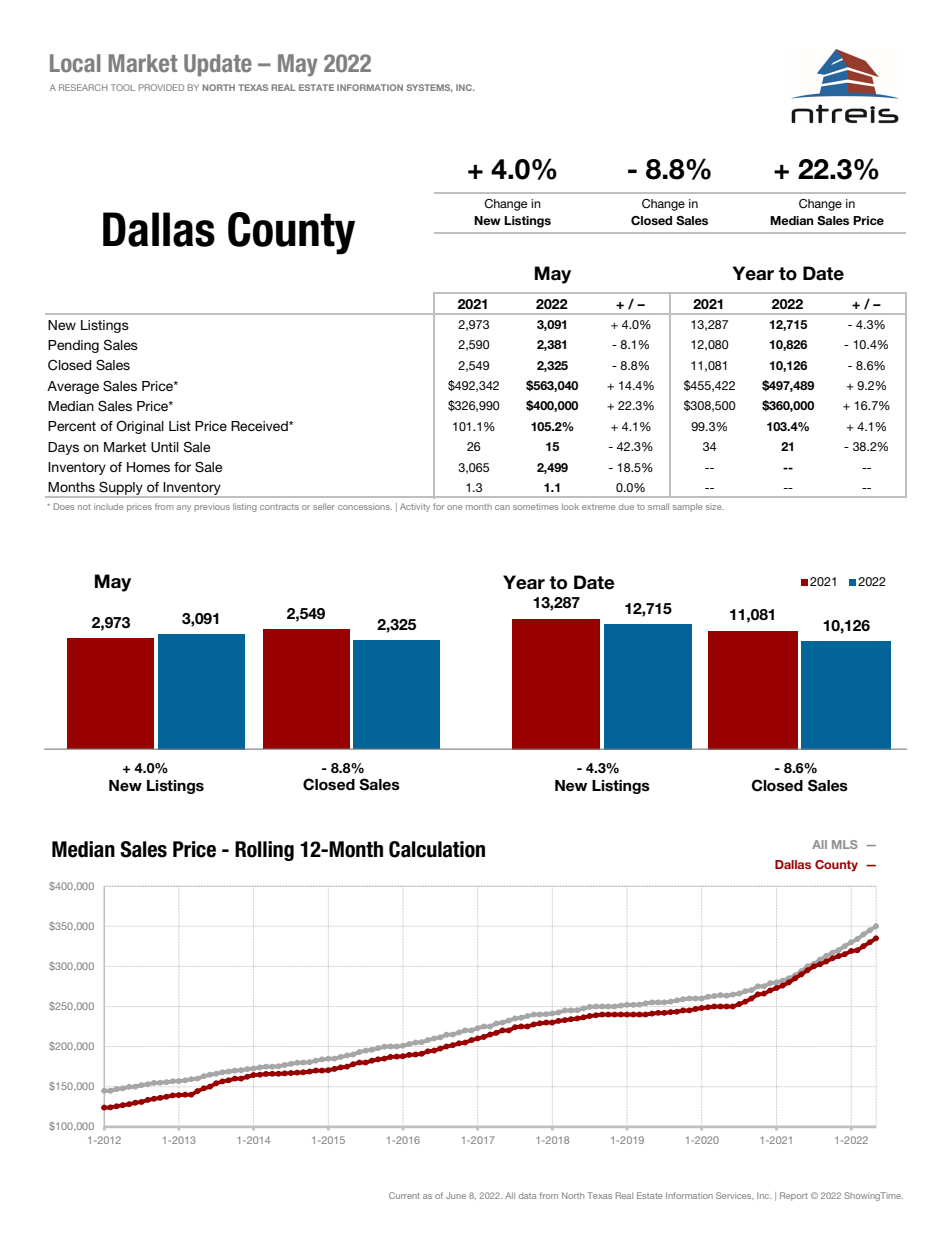 The height and width of the screenshot is (1233, 952). What do you see at coordinates (404, 1195) in the screenshot?
I see `Current` at bounding box center [404, 1195].
